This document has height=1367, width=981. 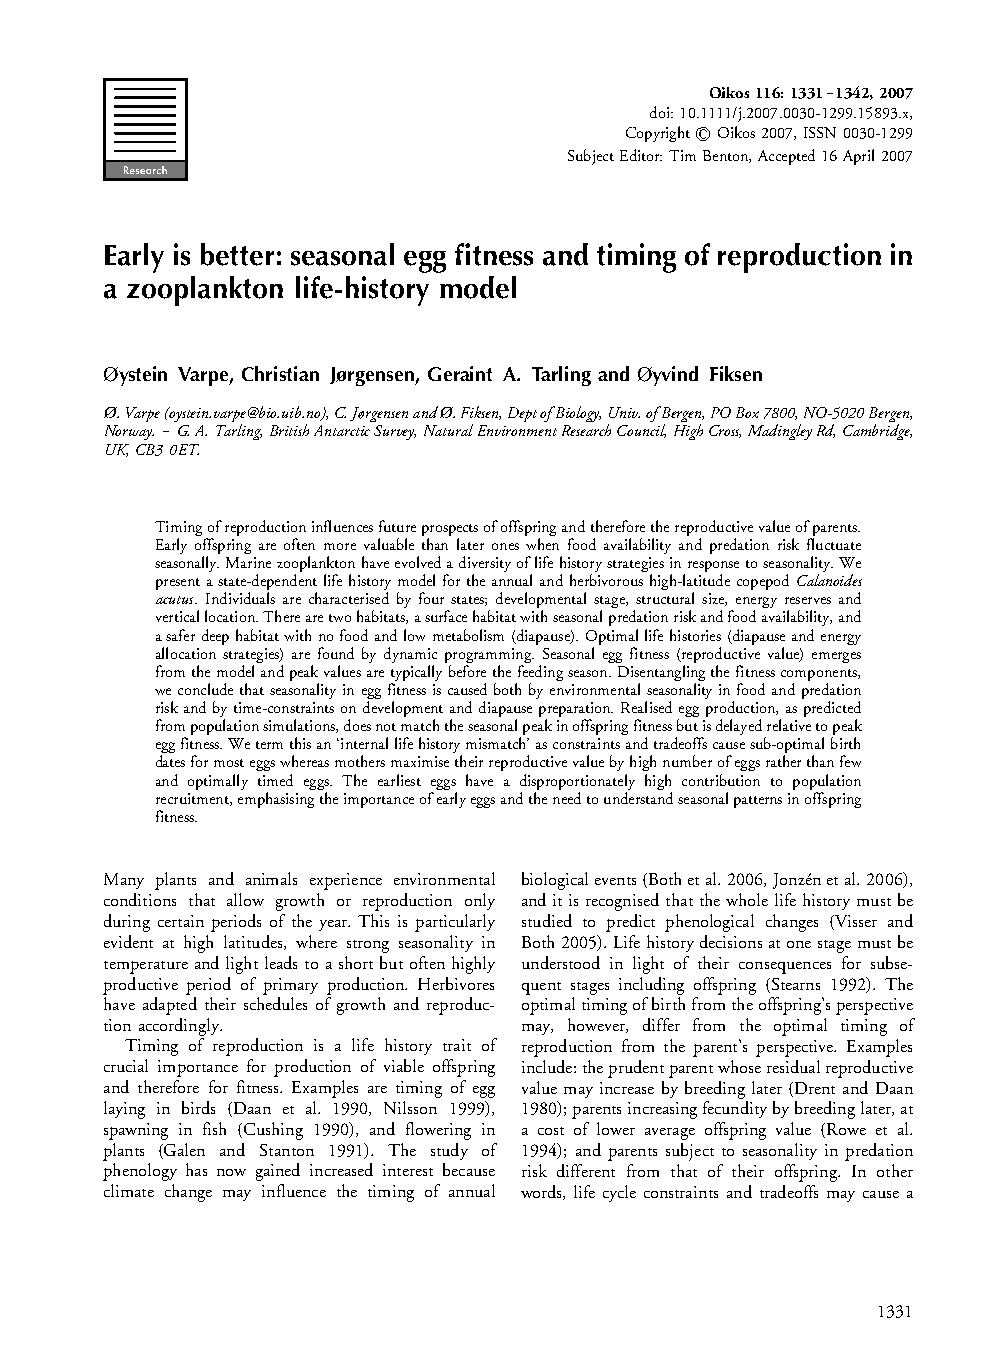 What do you see at coordinates (450, 530) in the document?
I see `prospects` at bounding box center [450, 530].
